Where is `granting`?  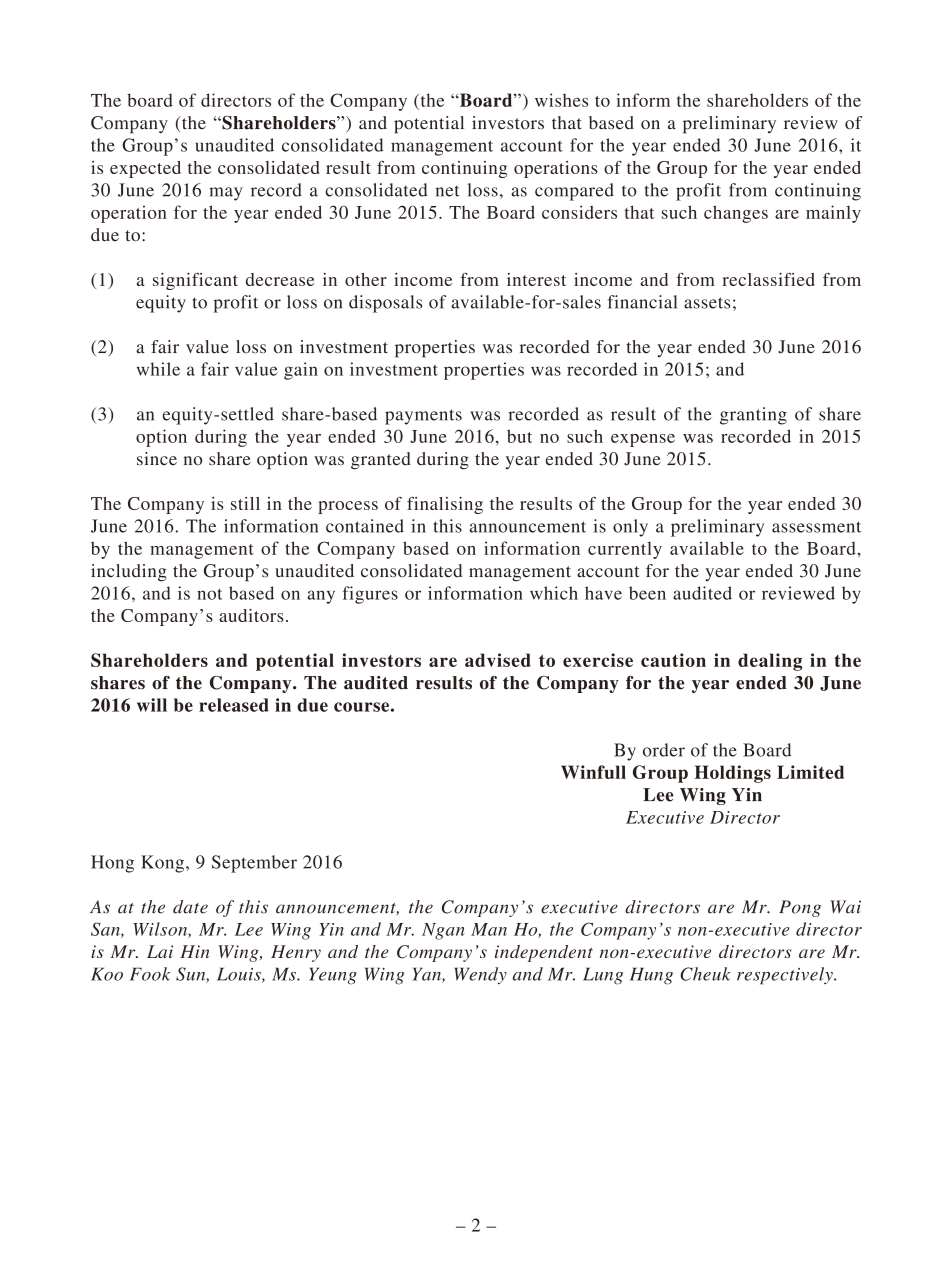 granting is located at coordinates (753, 416).
